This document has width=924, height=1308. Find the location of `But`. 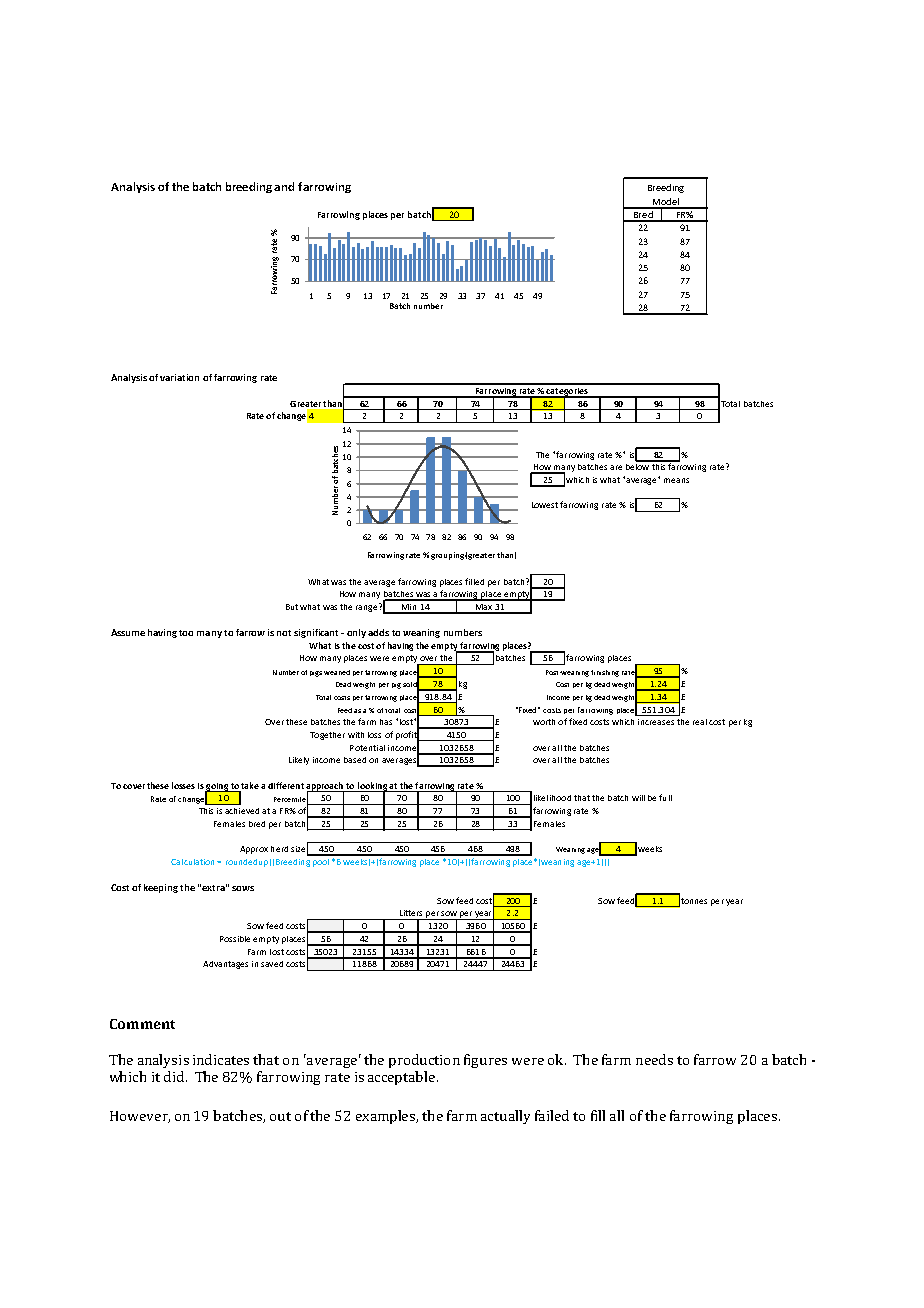

But is located at coordinates (292, 607).
